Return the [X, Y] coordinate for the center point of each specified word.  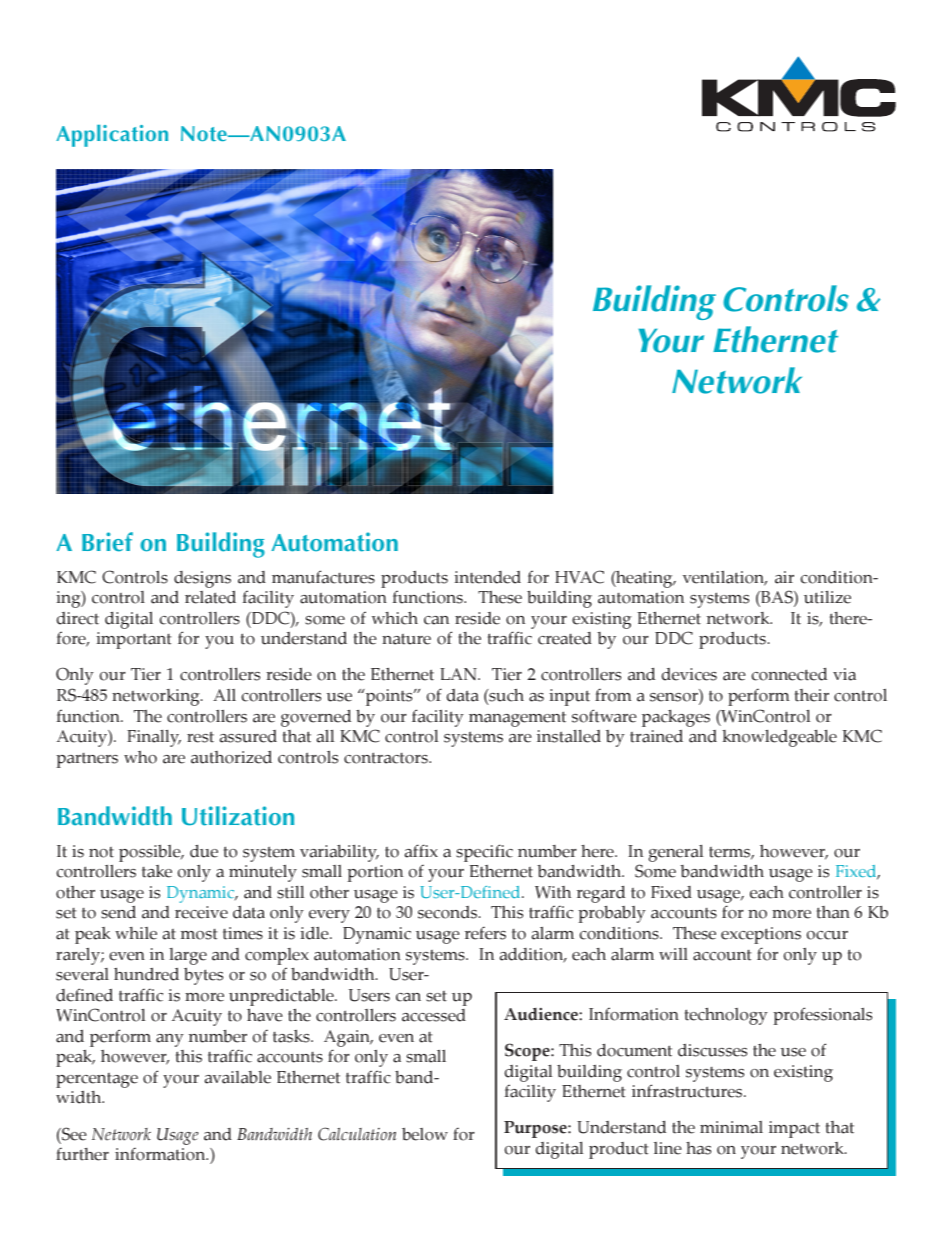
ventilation [725, 578]
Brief [107, 542]
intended [487, 577]
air [784, 577]
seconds [449, 912]
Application [112, 136]
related [210, 597]
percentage [97, 1082]
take [157, 871]
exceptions [761, 935]
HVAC [579, 577]
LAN [459, 674]
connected [789, 674]
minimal [731, 1127]
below [425, 1134]
